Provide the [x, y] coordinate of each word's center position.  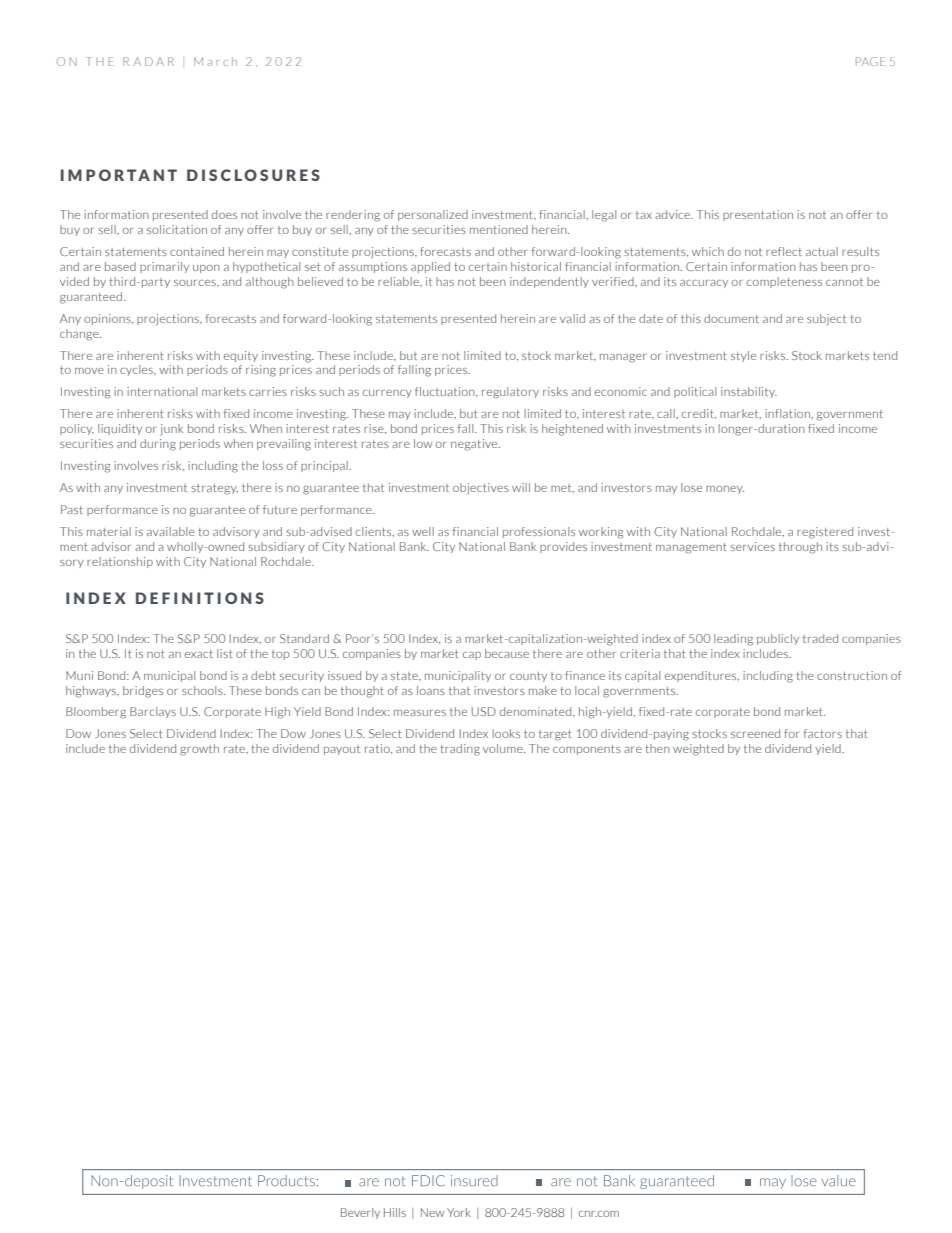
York [459, 1212]
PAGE [870, 61]
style [743, 356]
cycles [137, 370]
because [507, 653]
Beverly [360, 1213]
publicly [778, 639]
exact [199, 654]
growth [199, 750]
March [215, 61]
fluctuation [446, 392]
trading [460, 750]
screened [755, 733]
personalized [433, 215]
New [432, 1212]
